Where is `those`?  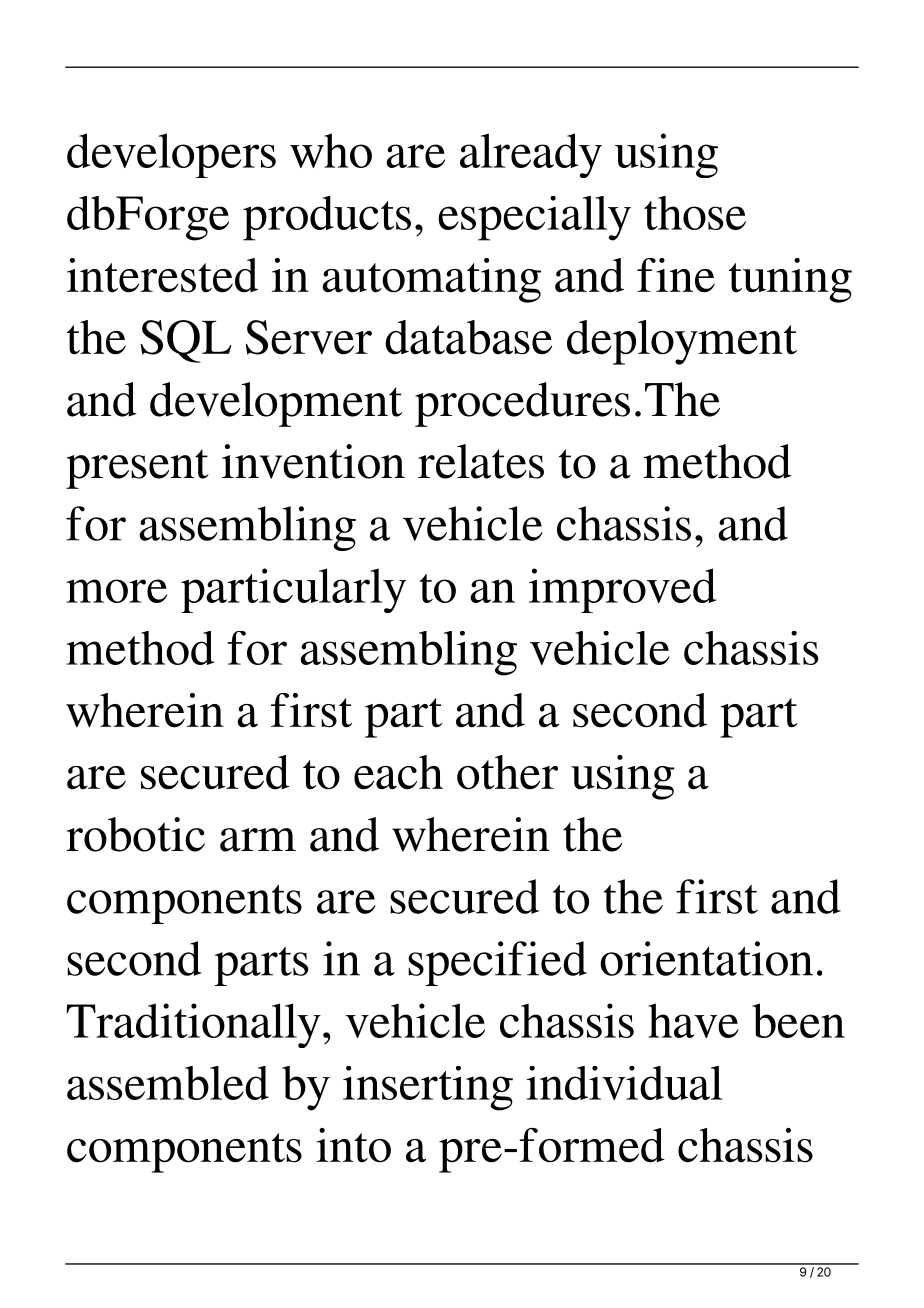
those is located at coordinates (695, 213).
